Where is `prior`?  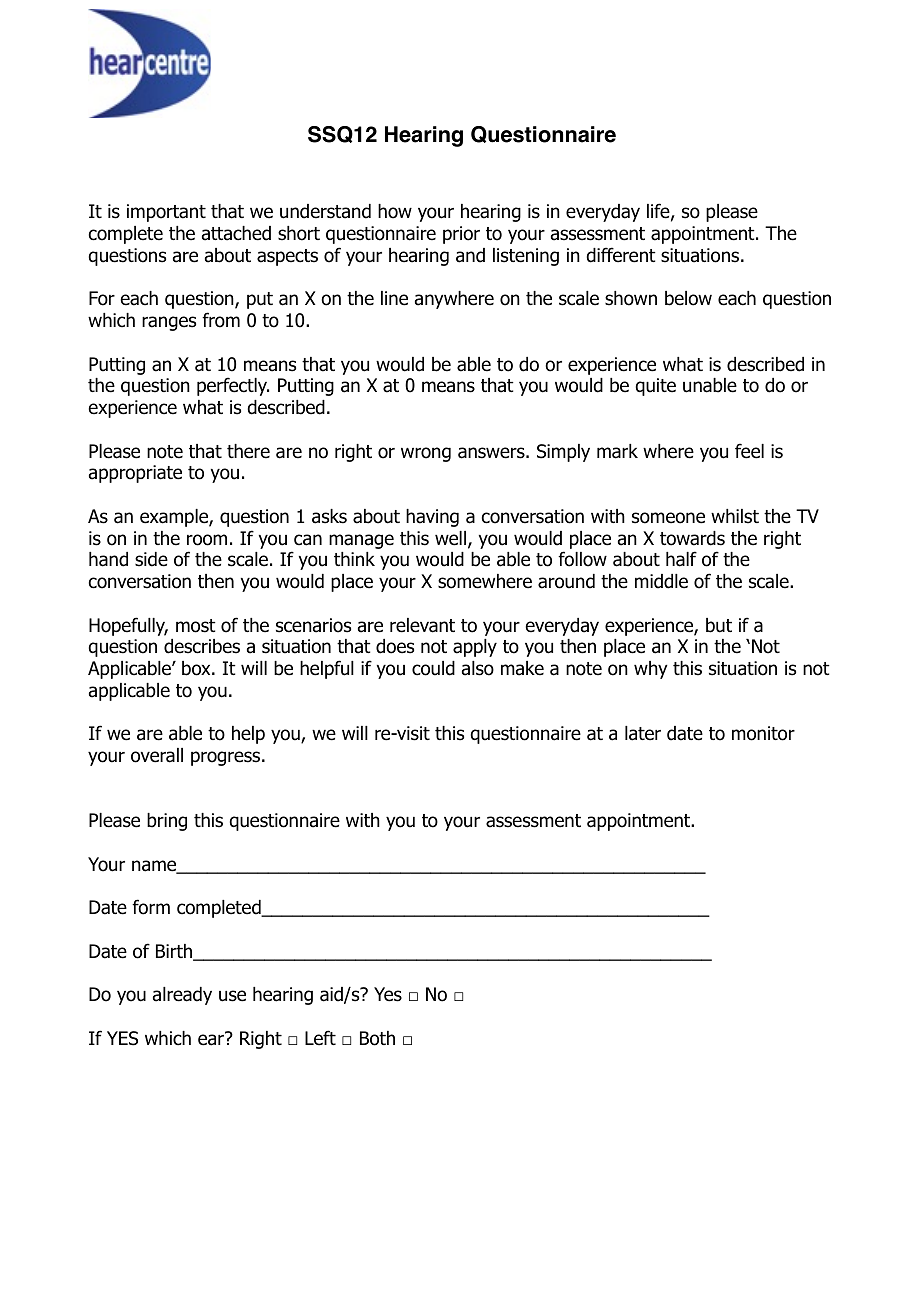 prior is located at coordinates (461, 235).
